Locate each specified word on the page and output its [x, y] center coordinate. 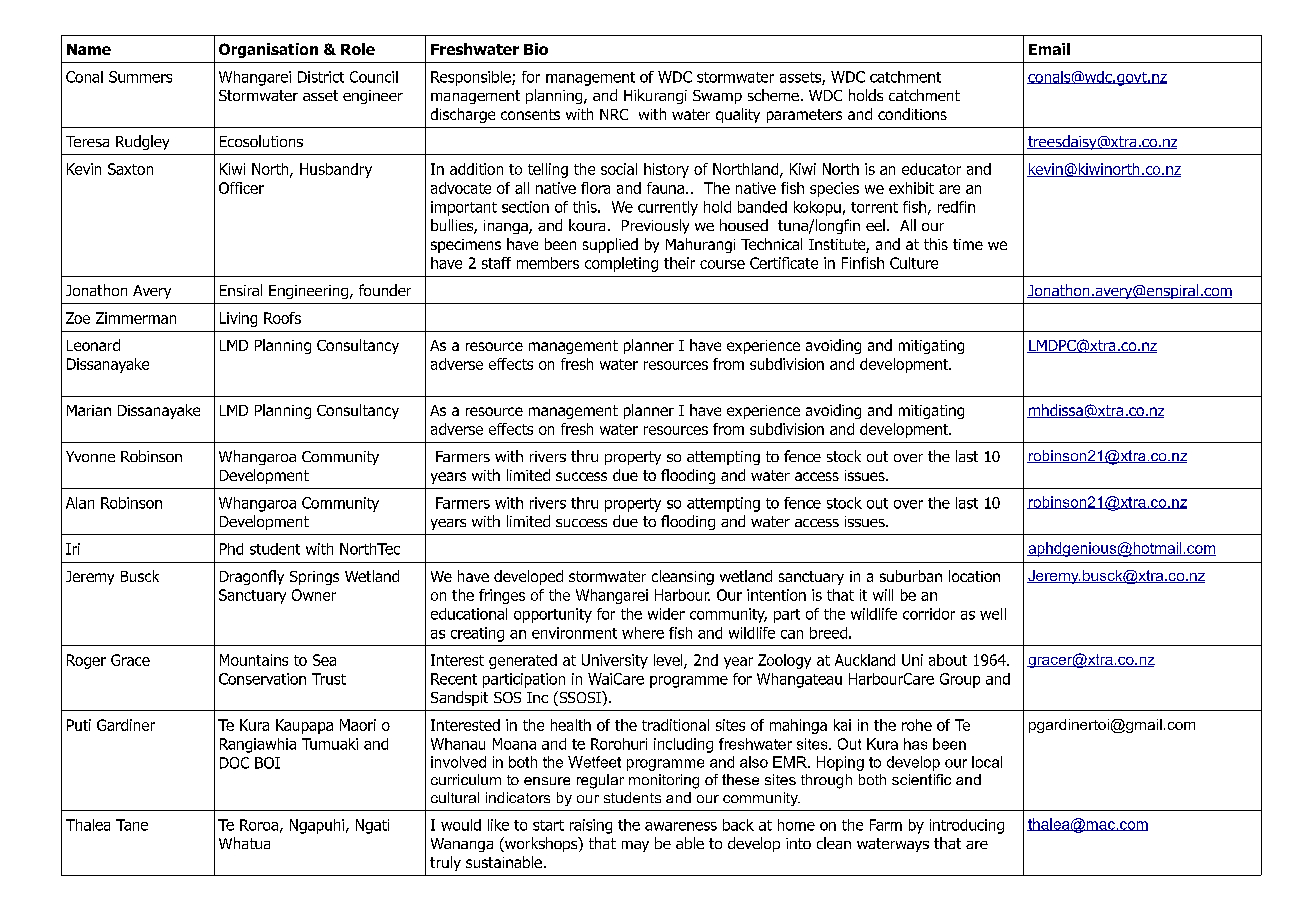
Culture [914, 263]
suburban [911, 576]
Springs [314, 578]
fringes [502, 596]
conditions [912, 114]
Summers [140, 77]
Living [238, 319]
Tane [132, 825]
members [548, 263]
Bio [536, 49]
